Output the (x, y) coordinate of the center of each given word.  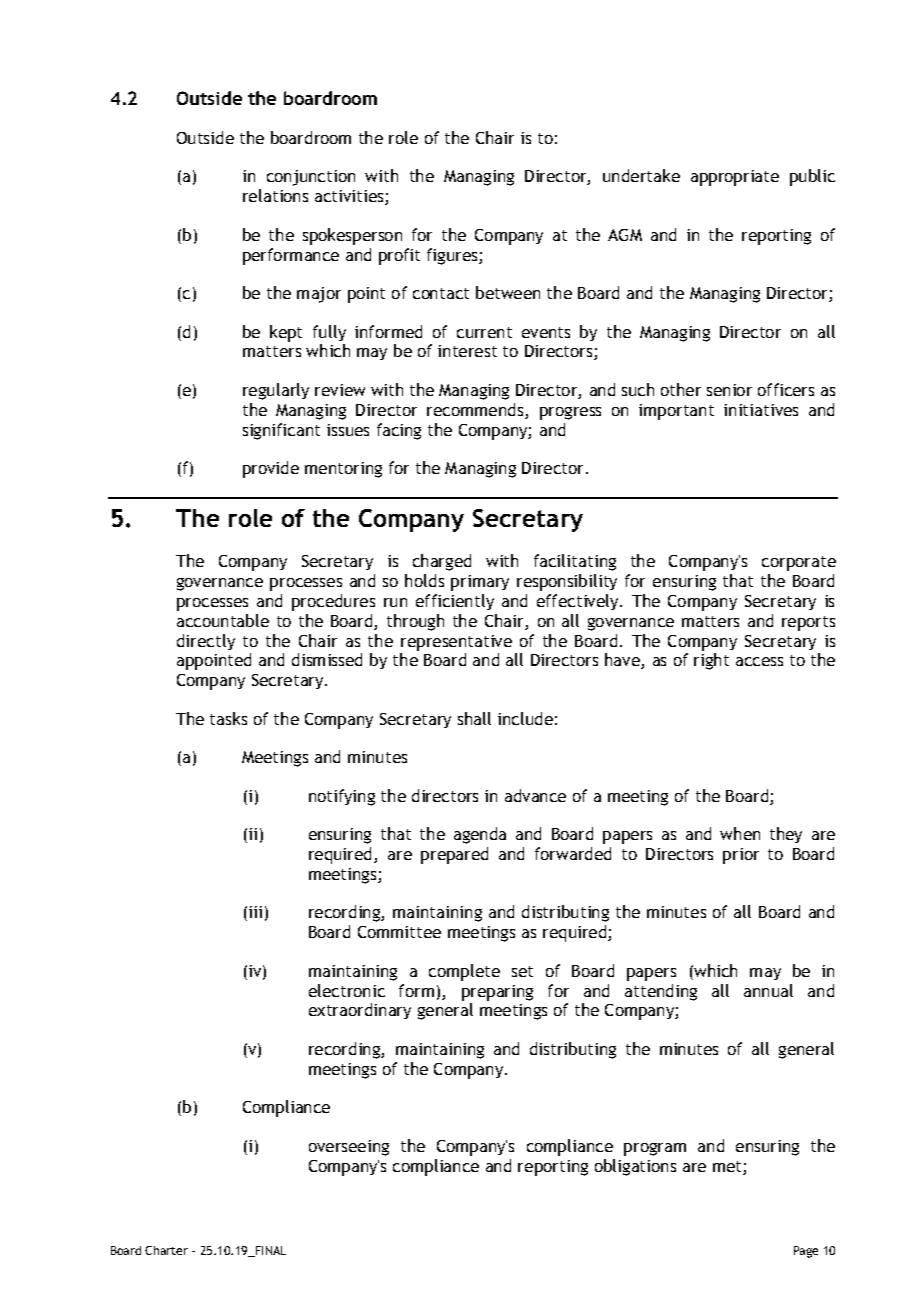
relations (275, 195)
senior (729, 390)
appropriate (735, 178)
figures (453, 256)
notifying (342, 797)
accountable (223, 620)
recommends (476, 411)
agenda (480, 835)
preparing (497, 993)
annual (768, 990)
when (740, 833)
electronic (347, 990)
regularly (276, 391)
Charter (166, 1250)
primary (480, 583)
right (711, 661)
